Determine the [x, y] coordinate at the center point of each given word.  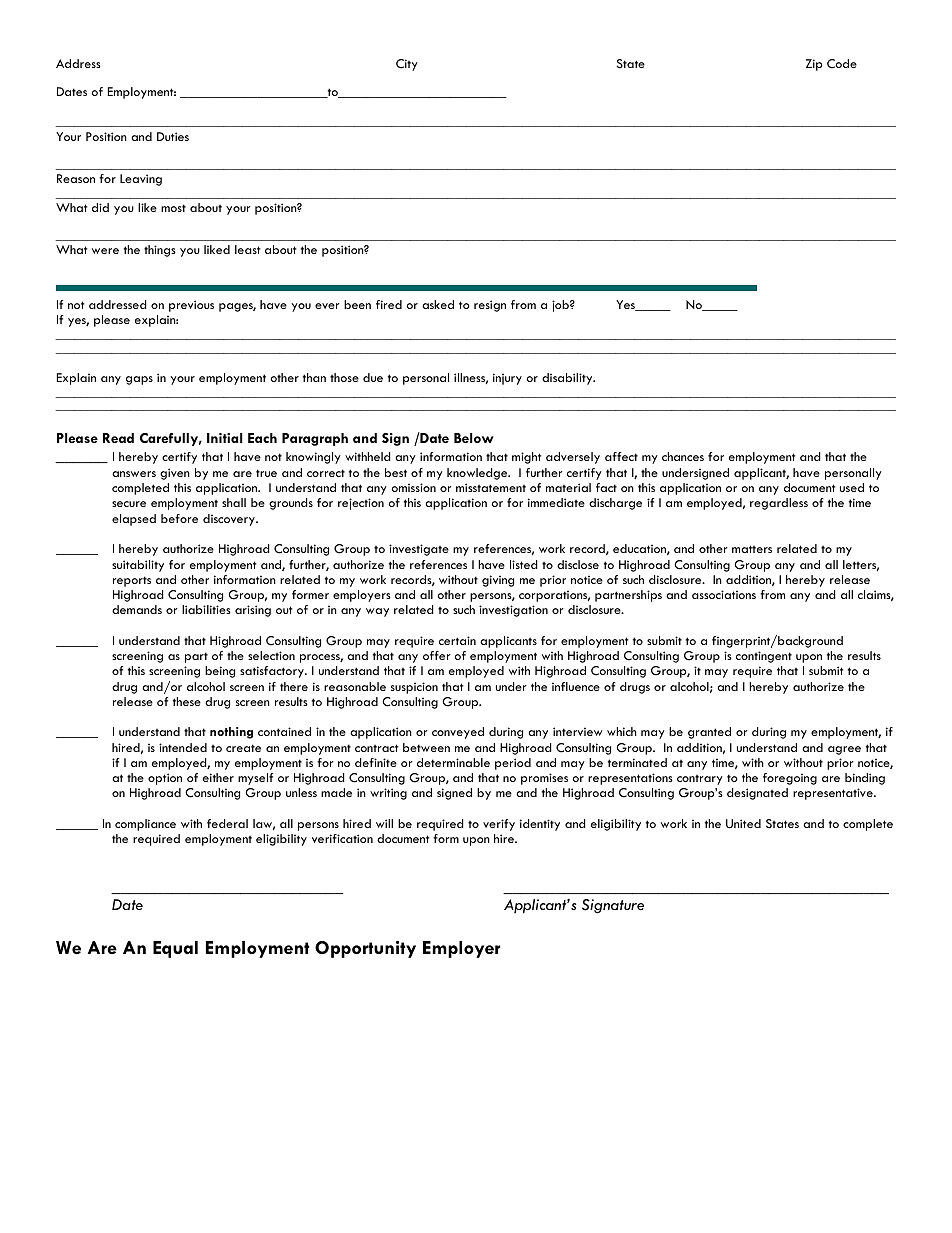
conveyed [458, 733]
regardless [779, 504]
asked [438, 304]
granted [709, 733]
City [407, 65]
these [187, 701]
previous [191, 306]
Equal [175, 949]
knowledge [478, 474]
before [179, 518]
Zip [814, 65]
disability [568, 379]
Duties [173, 136]
